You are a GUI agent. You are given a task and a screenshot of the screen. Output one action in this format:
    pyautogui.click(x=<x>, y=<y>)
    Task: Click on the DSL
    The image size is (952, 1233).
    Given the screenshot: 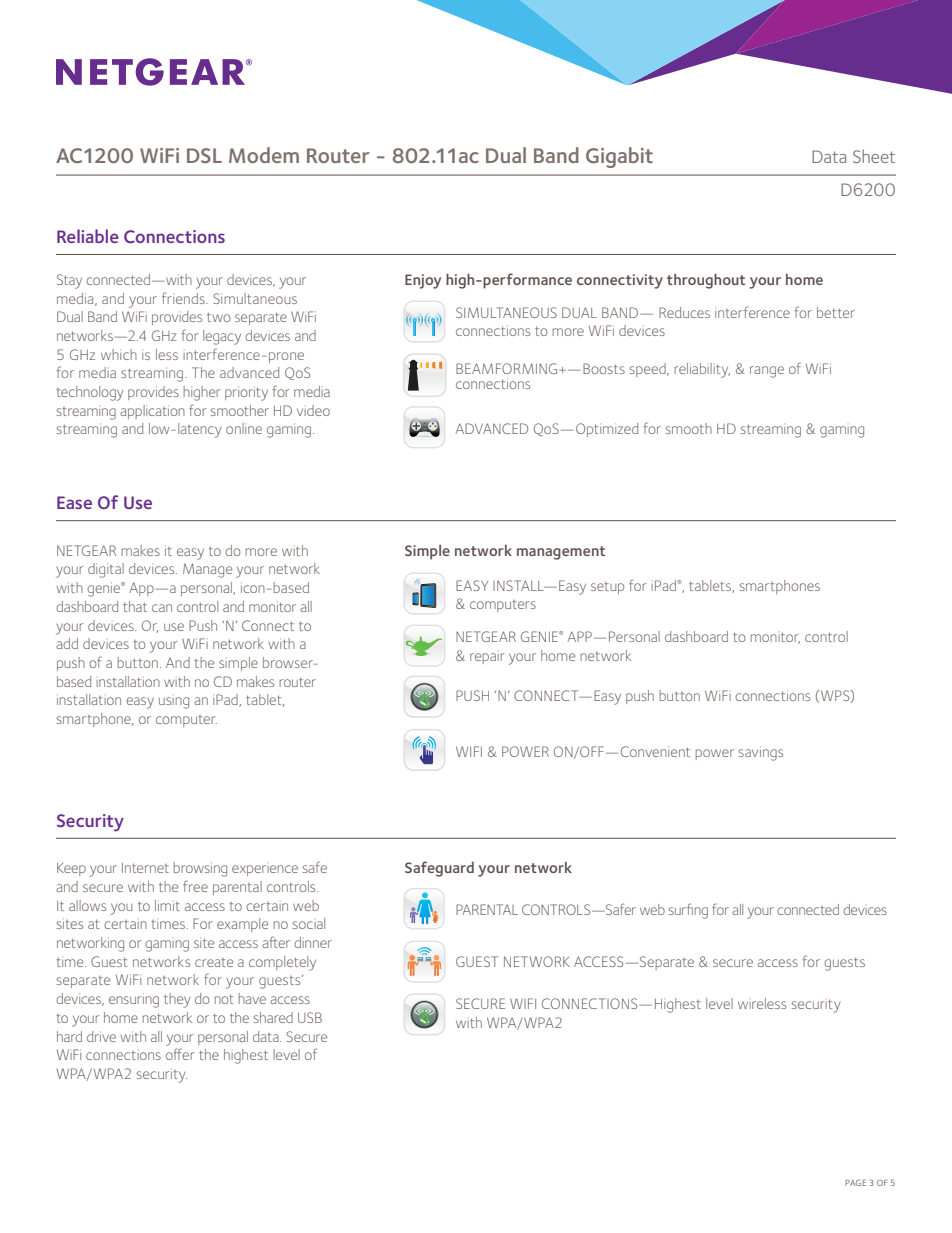 What is the action you would take?
    pyautogui.click(x=204, y=155)
